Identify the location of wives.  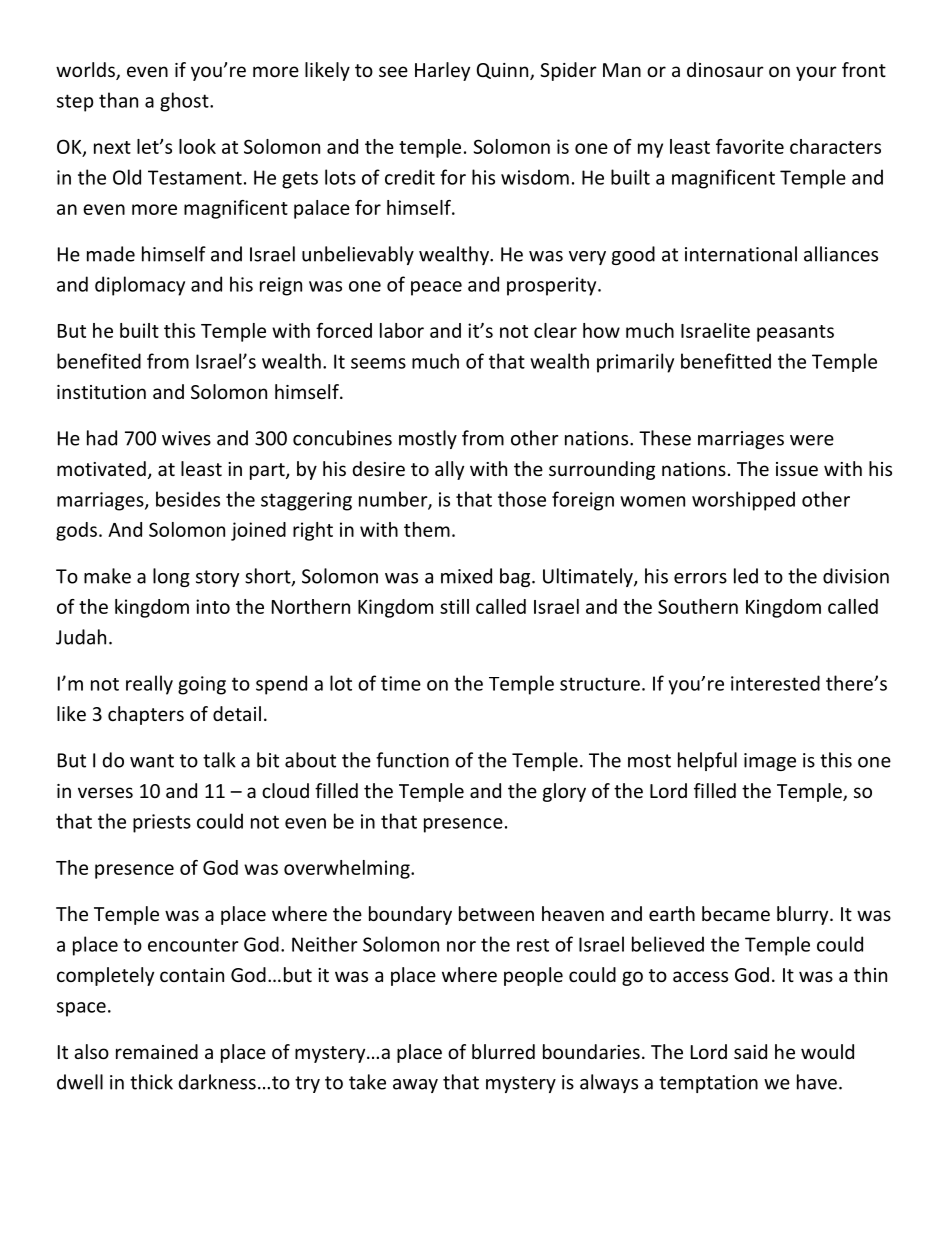
(186, 438).
